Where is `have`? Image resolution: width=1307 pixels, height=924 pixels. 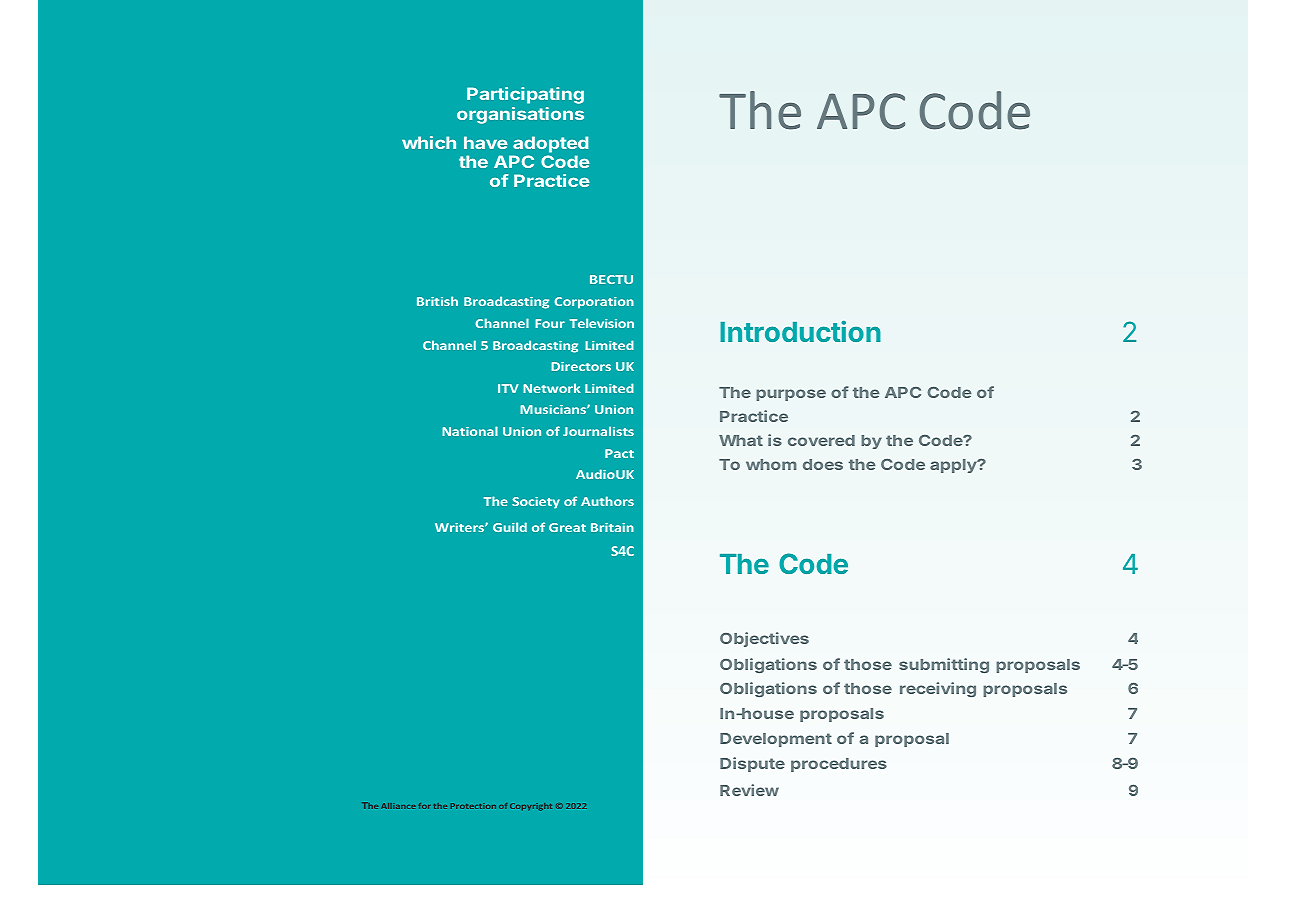 have is located at coordinates (485, 142).
